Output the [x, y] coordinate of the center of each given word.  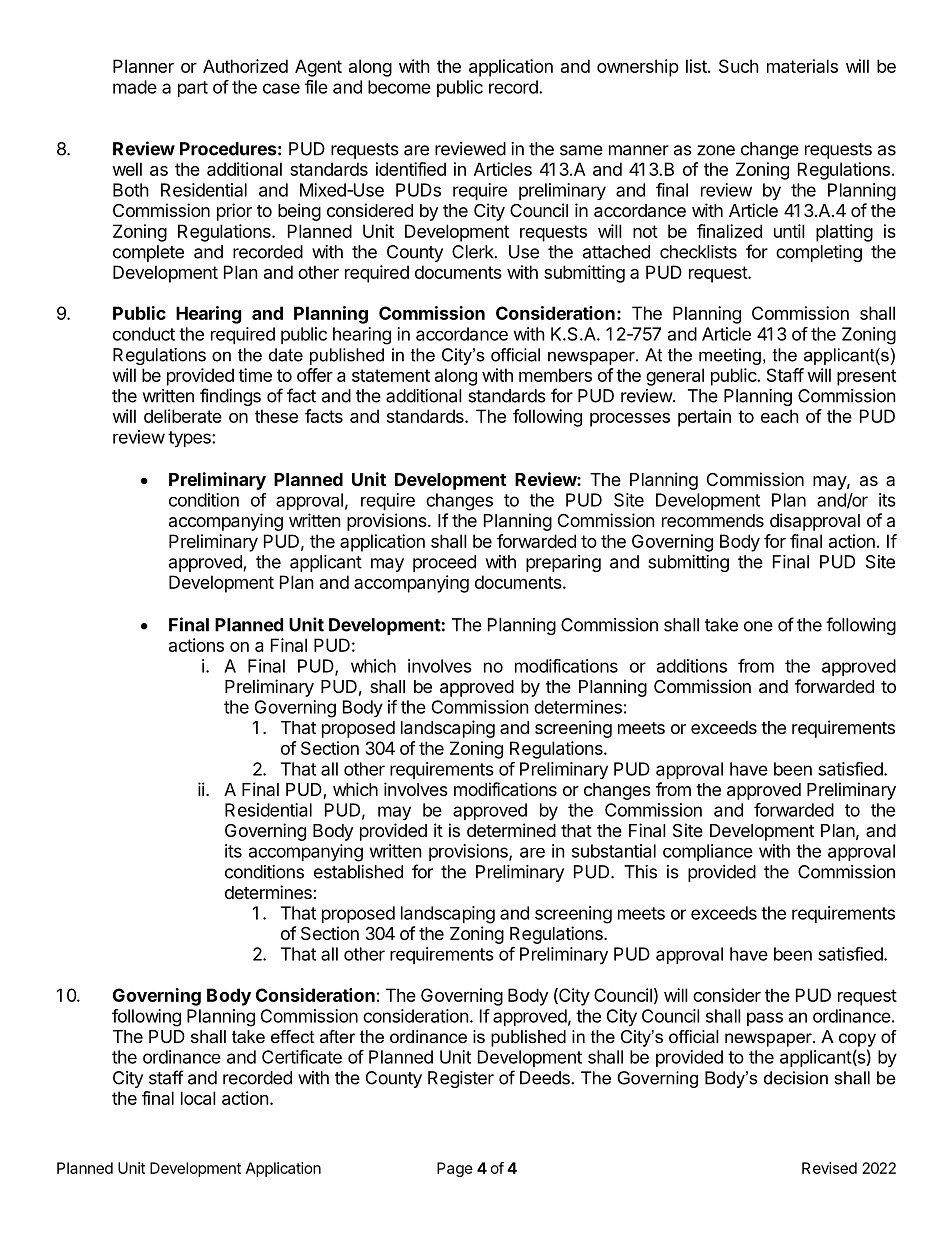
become [399, 87]
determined [511, 830]
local [198, 1098]
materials [802, 66]
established [358, 872]
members [555, 375]
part [193, 89]
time [255, 375]
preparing [563, 563]
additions [692, 666]
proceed [444, 563]
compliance [708, 852]
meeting [730, 356]
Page [455, 1169]
